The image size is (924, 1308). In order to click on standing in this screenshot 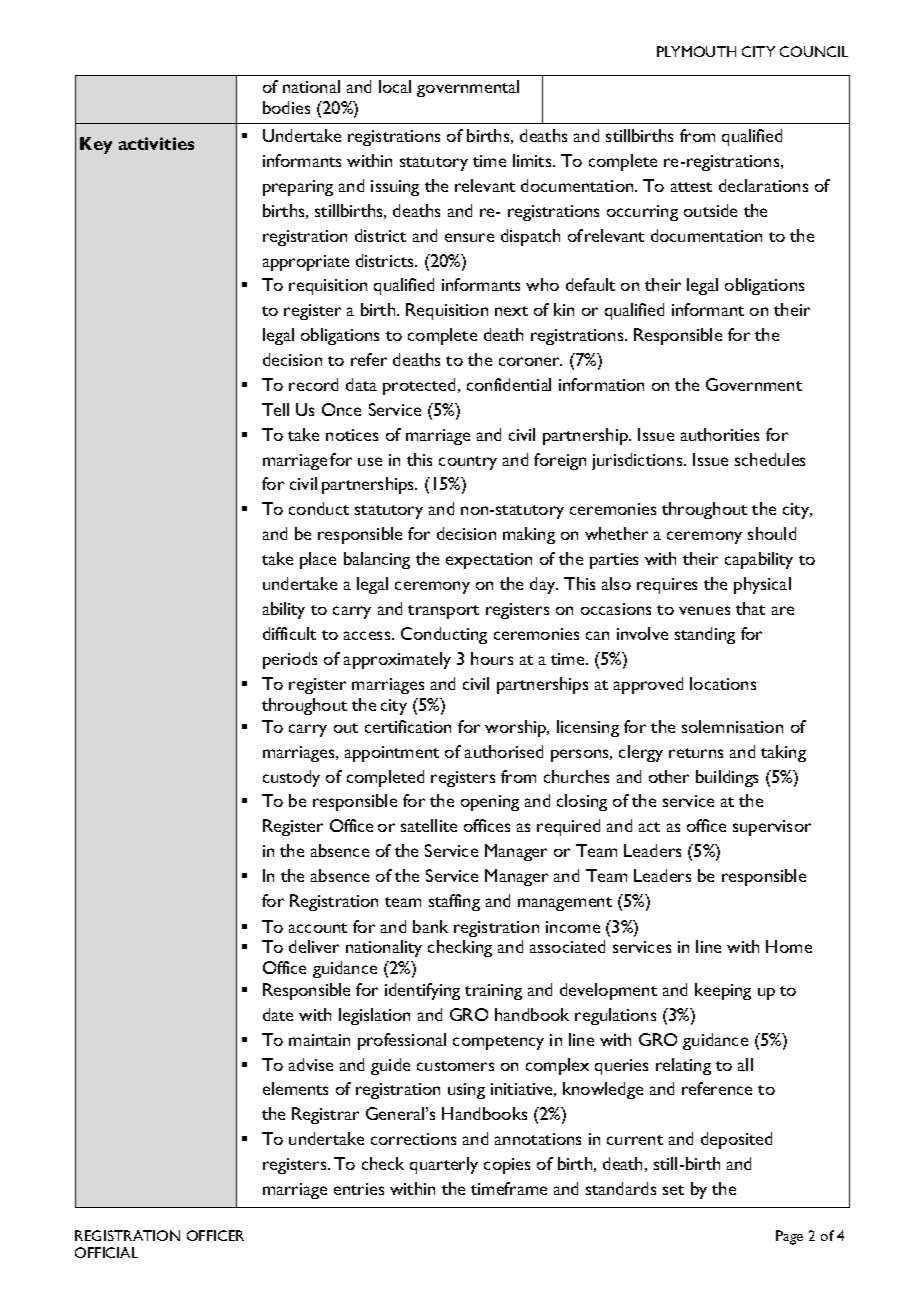, I will do `click(705, 635)`.
